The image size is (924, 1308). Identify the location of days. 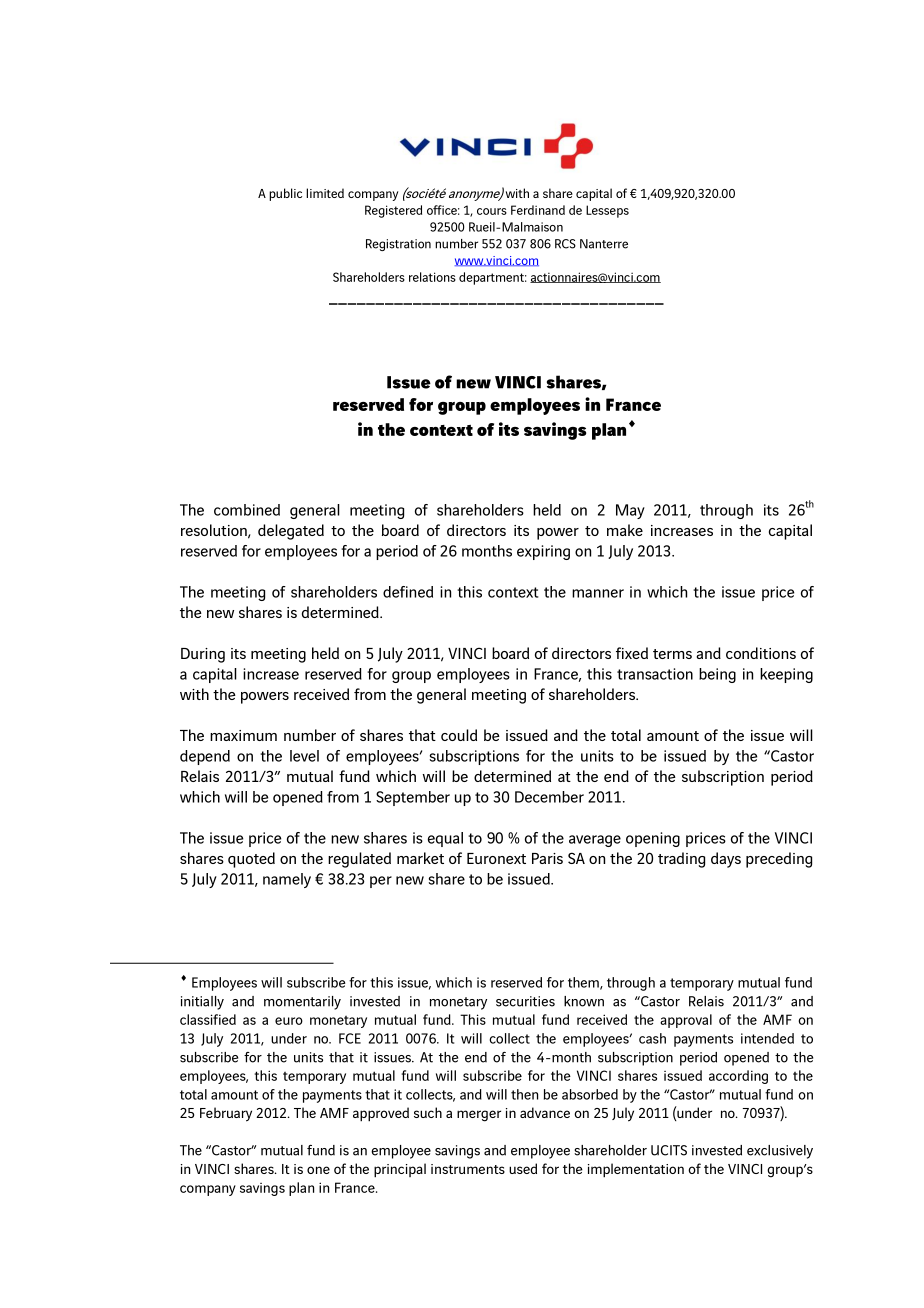
(726, 860).
